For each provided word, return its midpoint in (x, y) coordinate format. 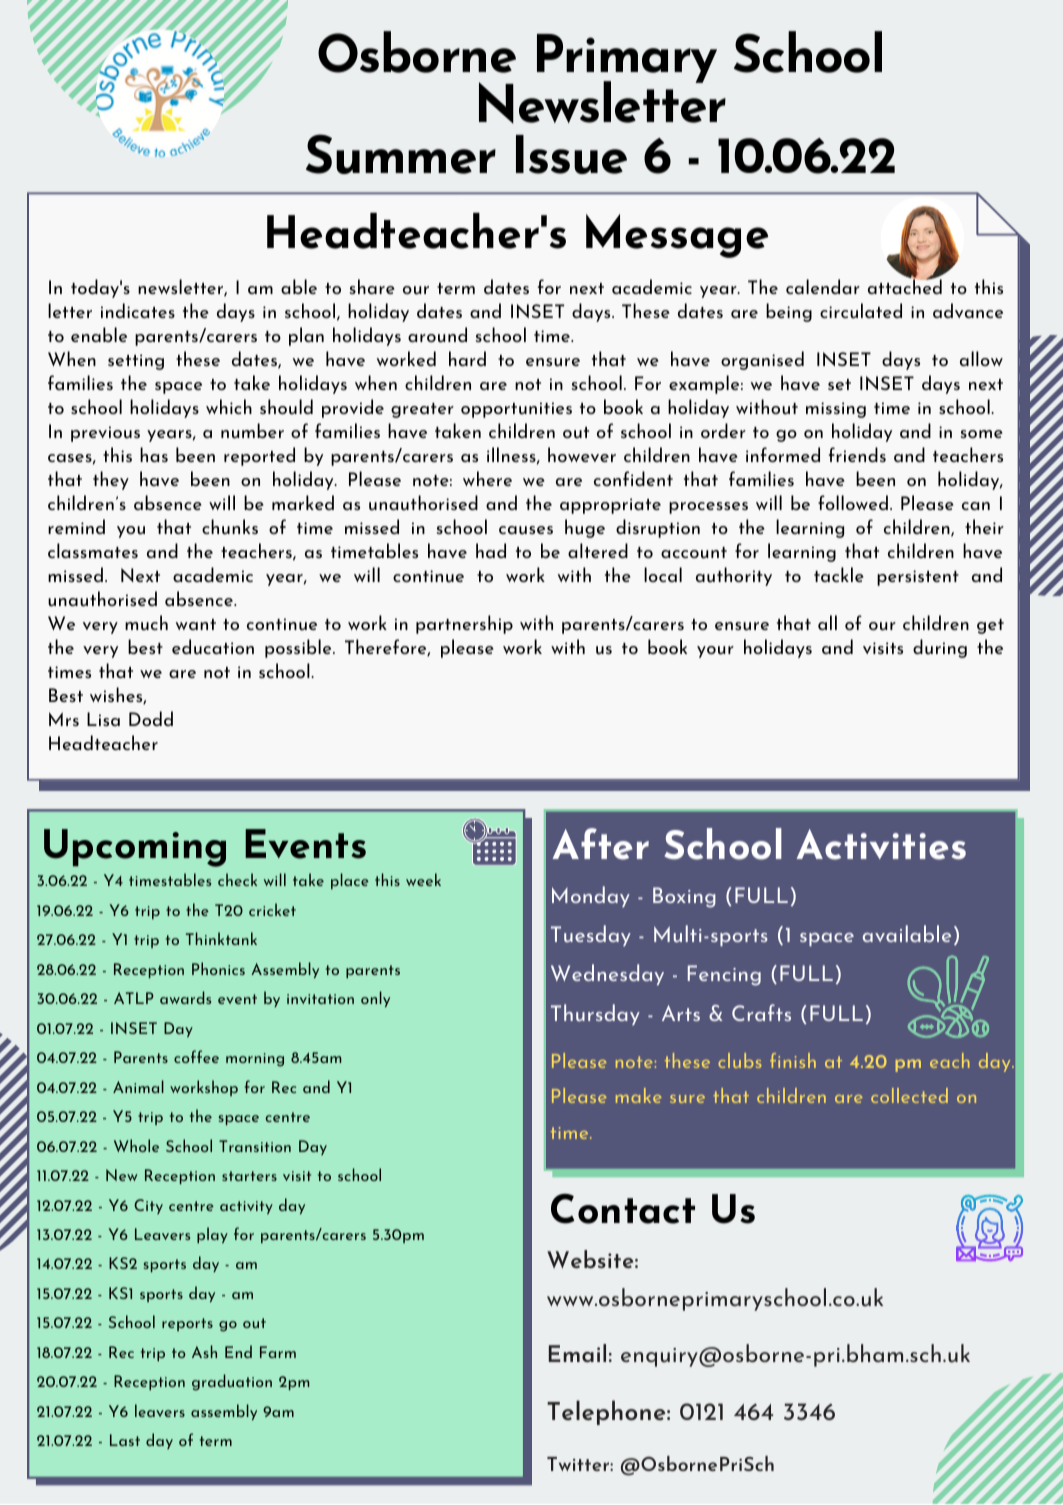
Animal (138, 1086)
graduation (232, 1382)
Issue (571, 154)
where (487, 478)
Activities (881, 844)
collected (909, 1095)
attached (905, 286)
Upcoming (135, 848)
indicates (138, 310)
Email (577, 1353)
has (154, 454)
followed (853, 502)
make (639, 1095)
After (600, 844)
